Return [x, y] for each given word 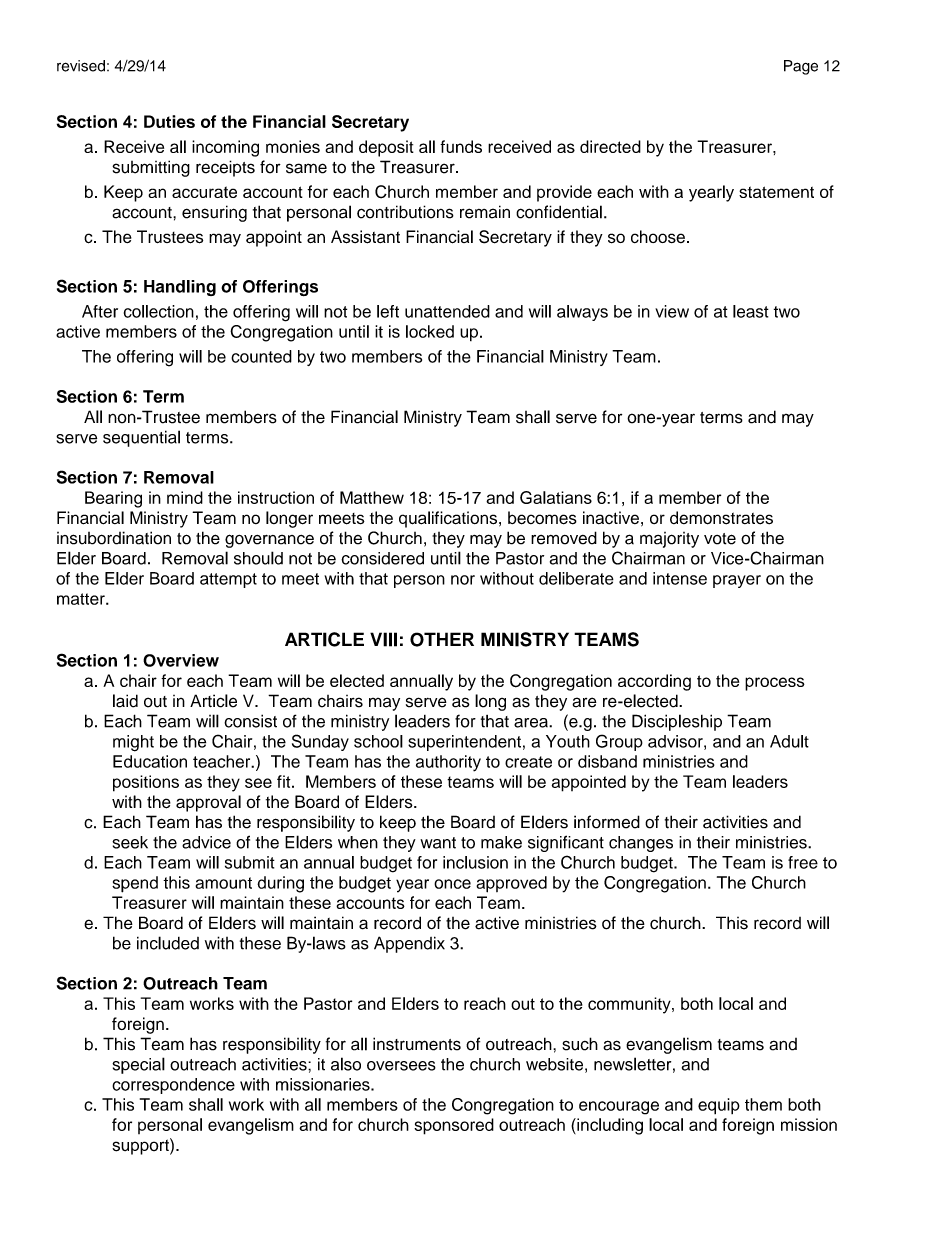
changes [641, 844]
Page [801, 67]
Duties [169, 121]
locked [430, 331]
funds [461, 146]
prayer [737, 581]
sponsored [454, 1126]
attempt [228, 580]
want [438, 843]
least [751, 311]
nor [463, 580]
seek [130, 842]
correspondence [173, 1086]
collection [159, 311]
